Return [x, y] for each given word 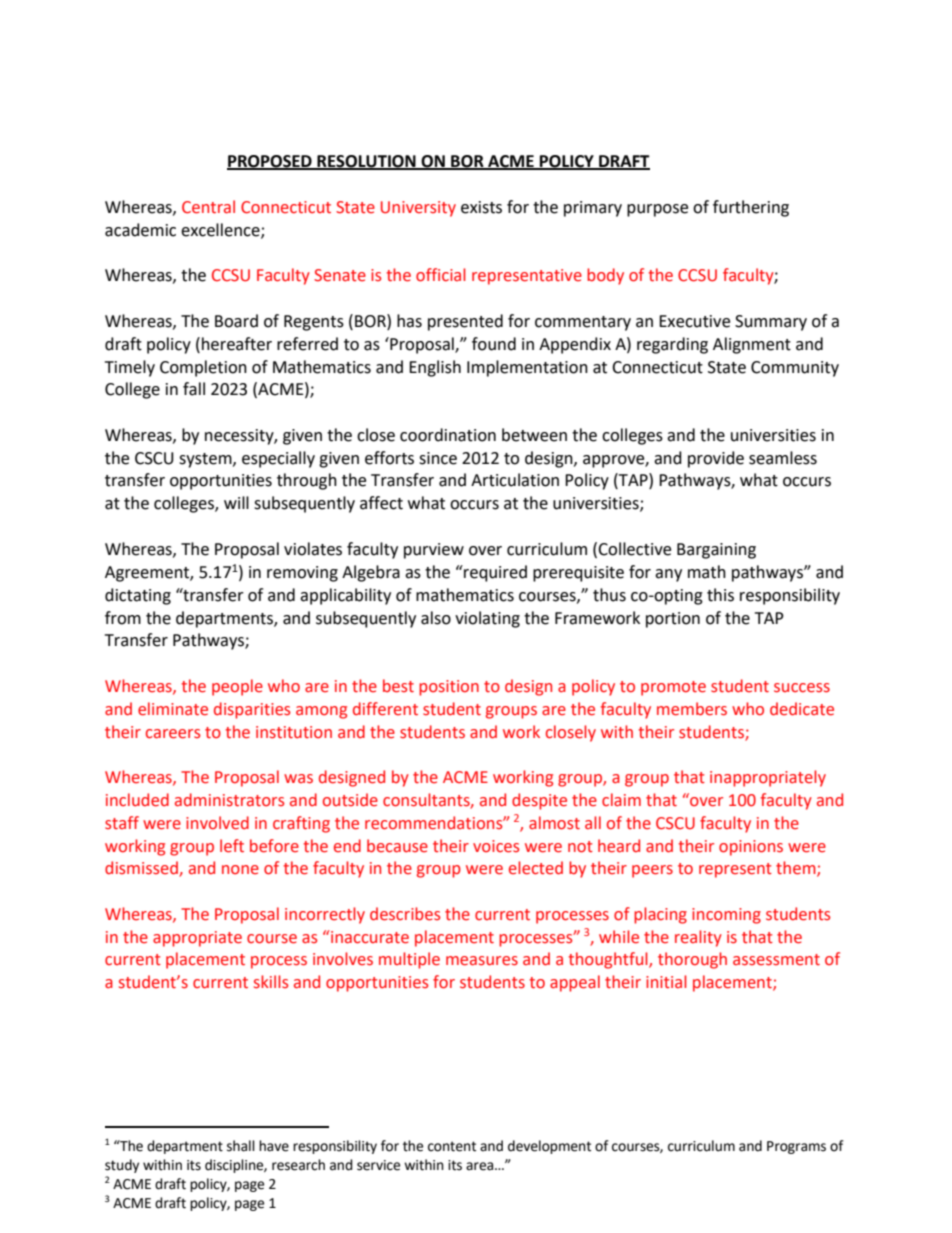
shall [241, 1146]
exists [481, 207]
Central [208, 207]
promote [673, 688]
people [237, 687]
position [449, 688]
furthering [751, 208]
